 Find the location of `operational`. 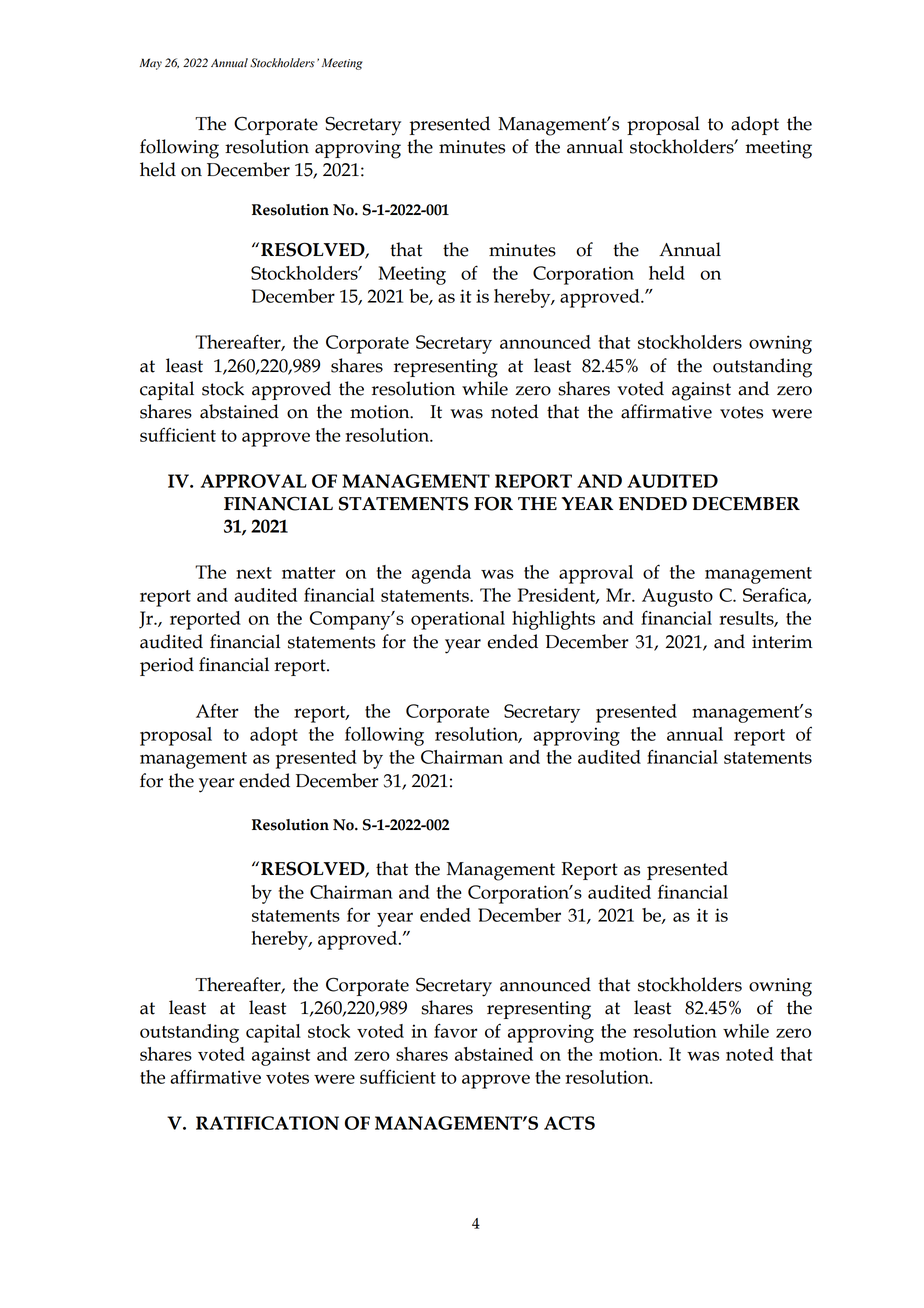

operational is located at coordinates (458, 620).
